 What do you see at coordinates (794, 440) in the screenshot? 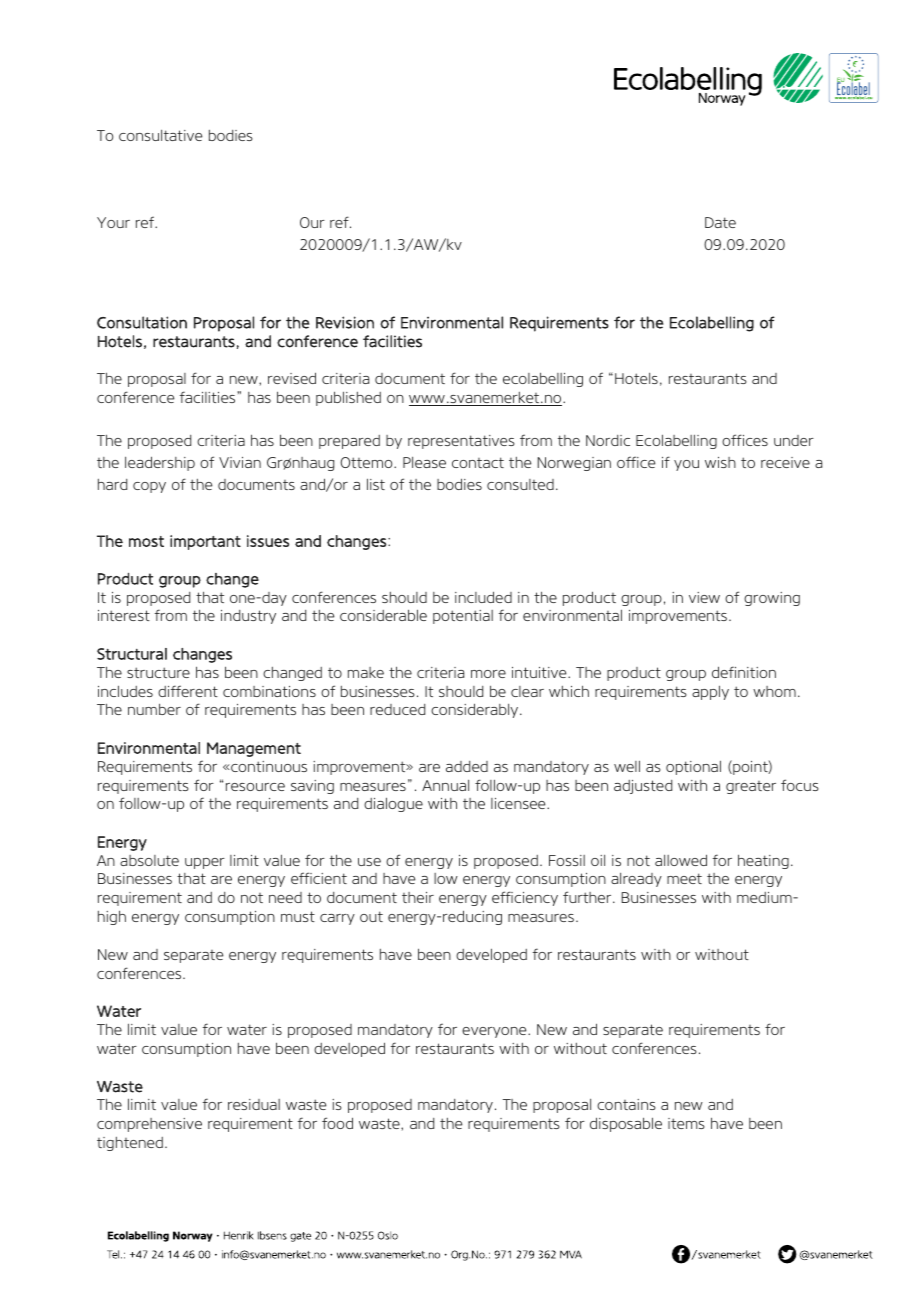
I see `under` at bounding box center [794, 440].
